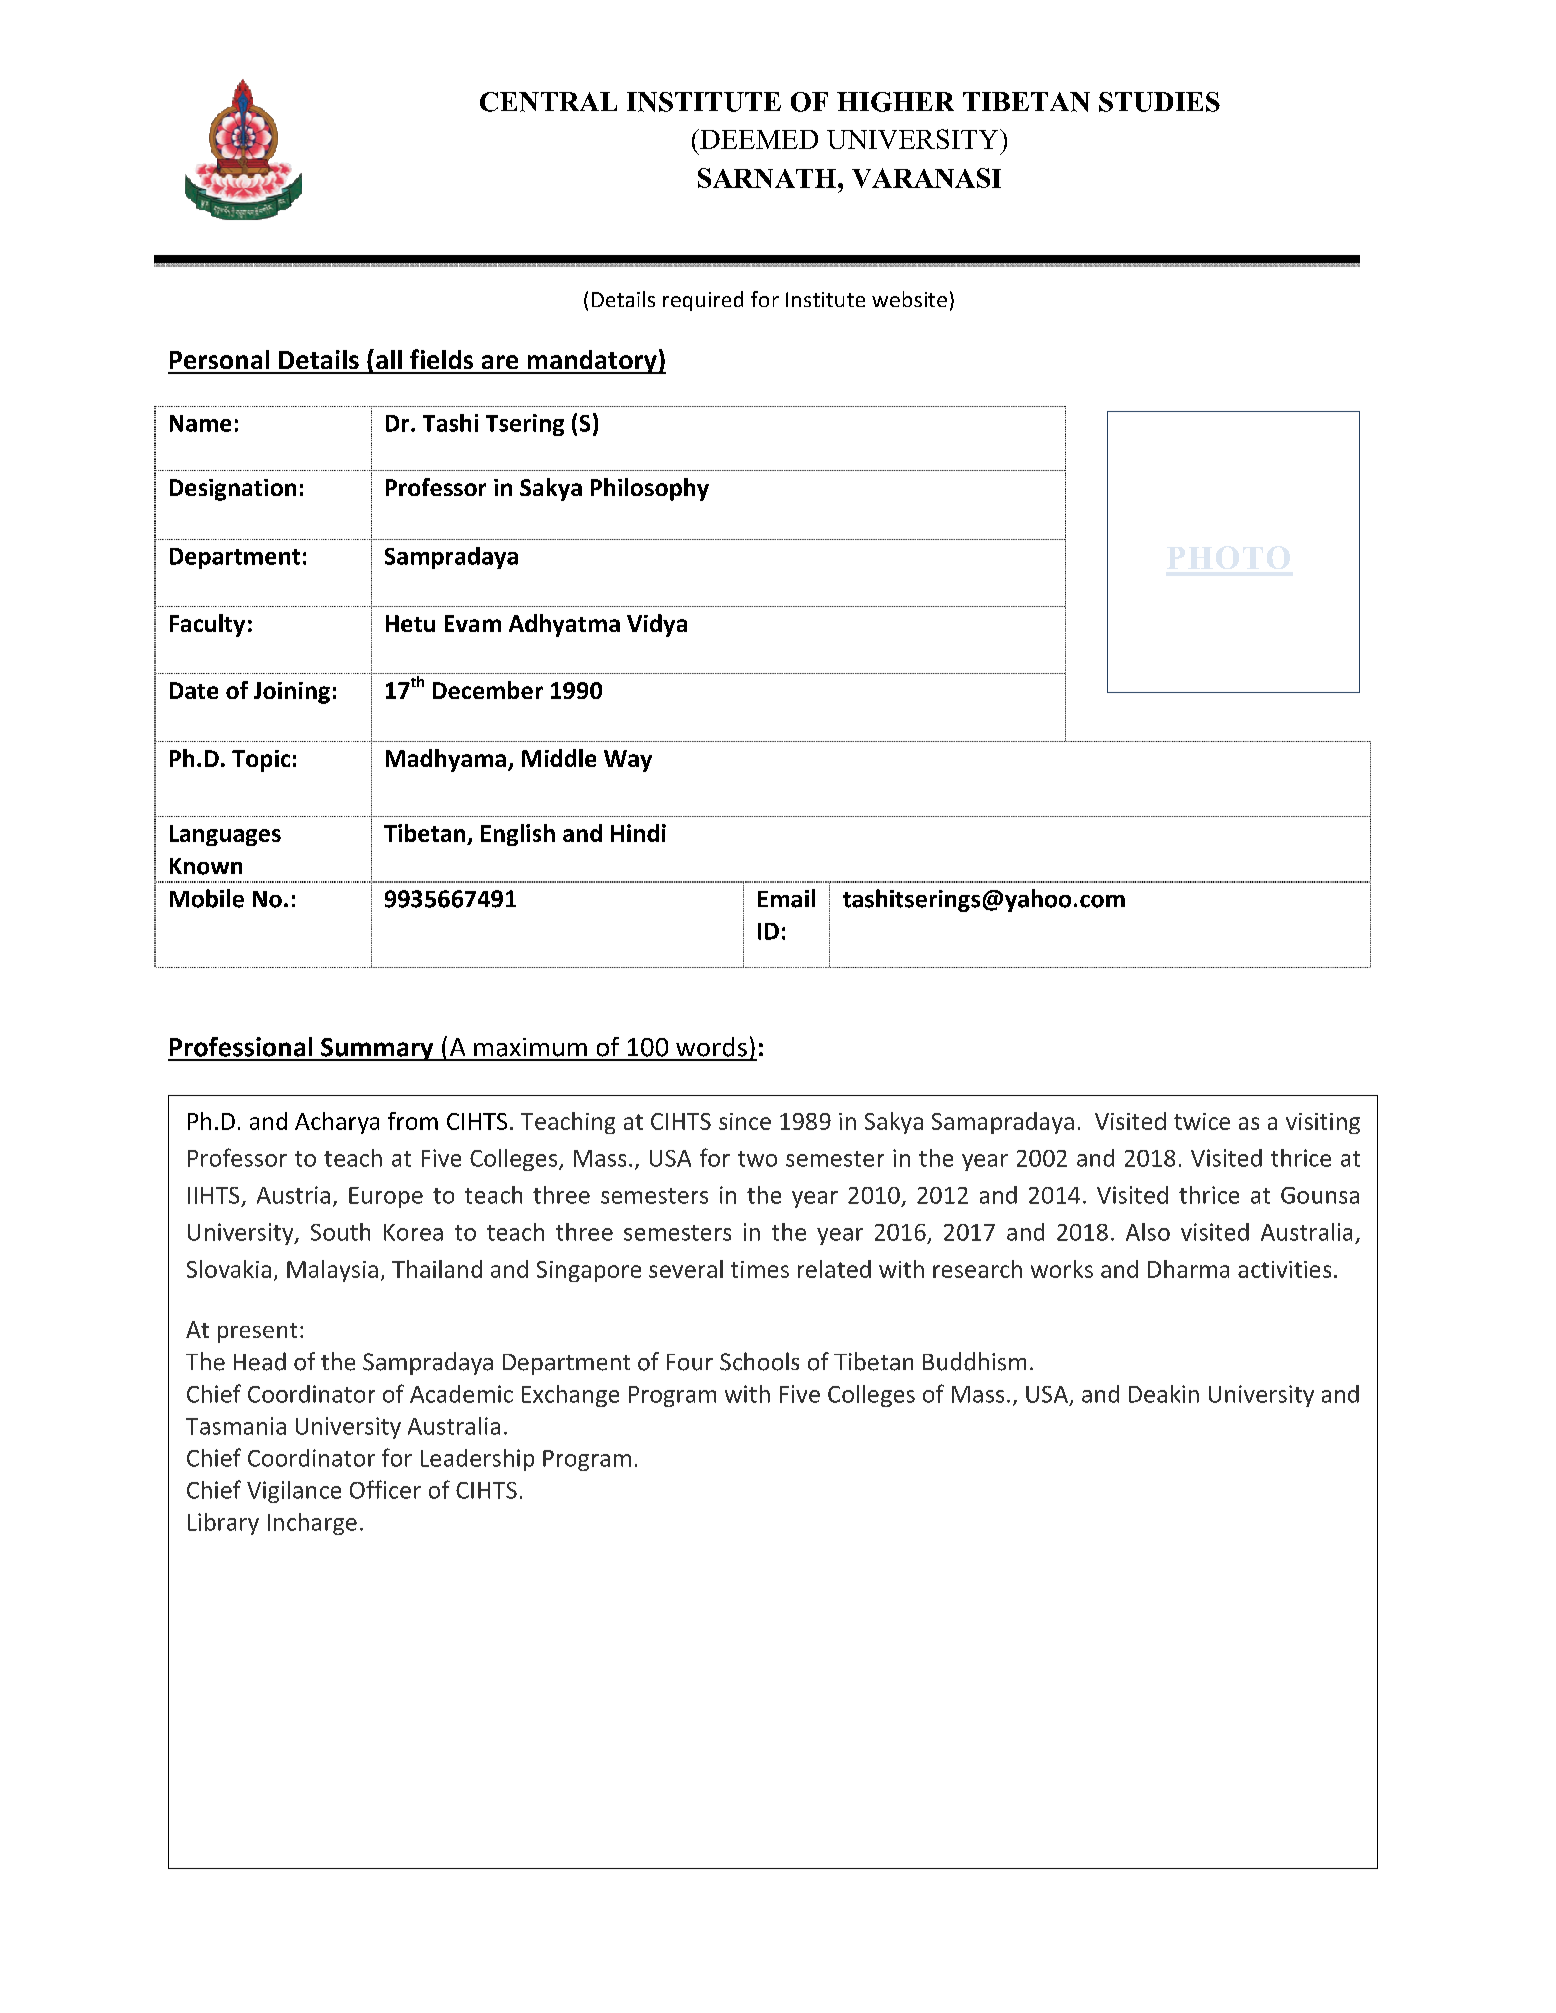 Image resolution: width=1556 pixels, height=2013 pixels. What do you see at coordinates (294, 1492) in the page?
I see `Vigilance` at bounding box center [294, 1492].
